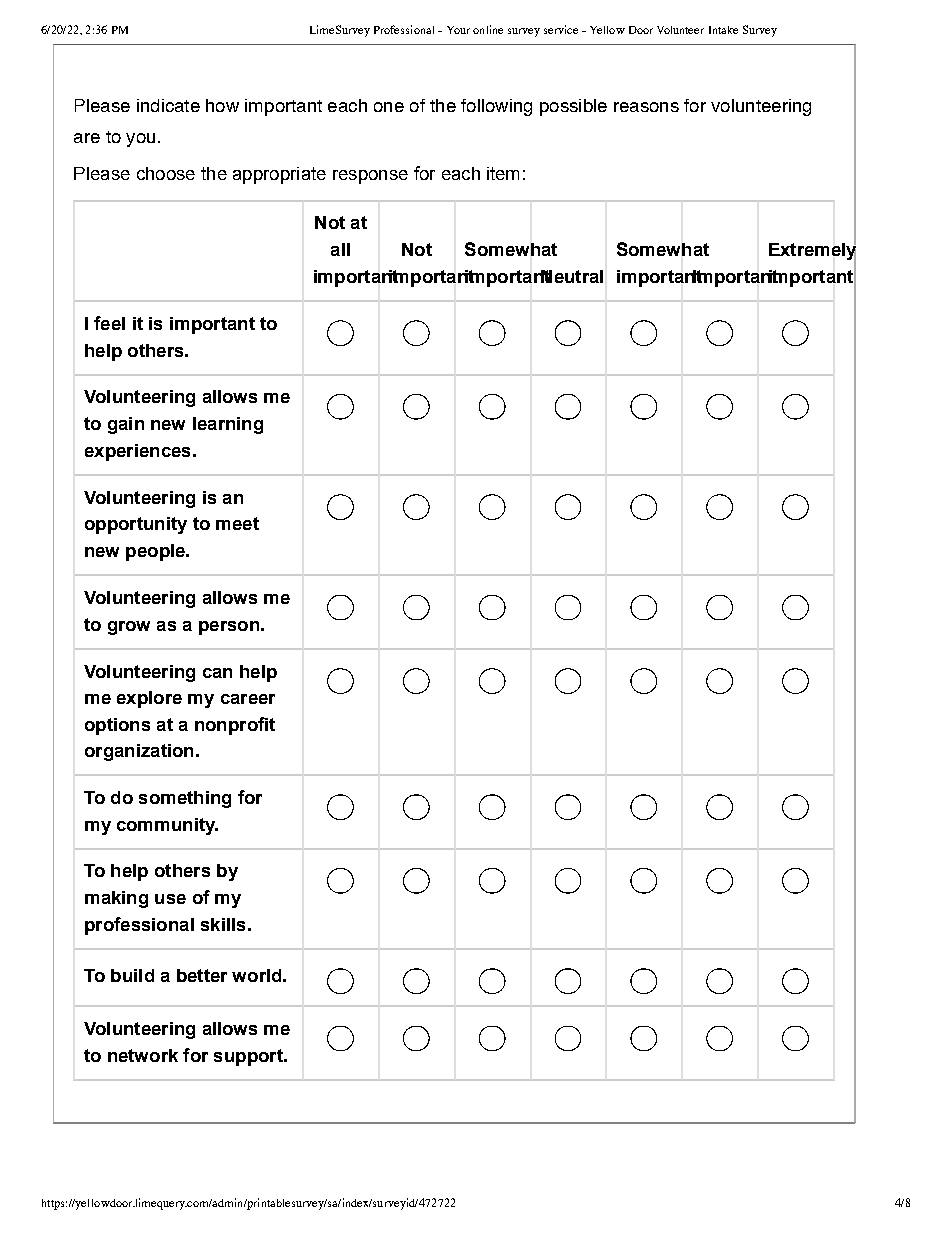 This document has height=1233, width=952. Describe the element at coordinates (237, 523) in the document. I see `meet` at that location.
